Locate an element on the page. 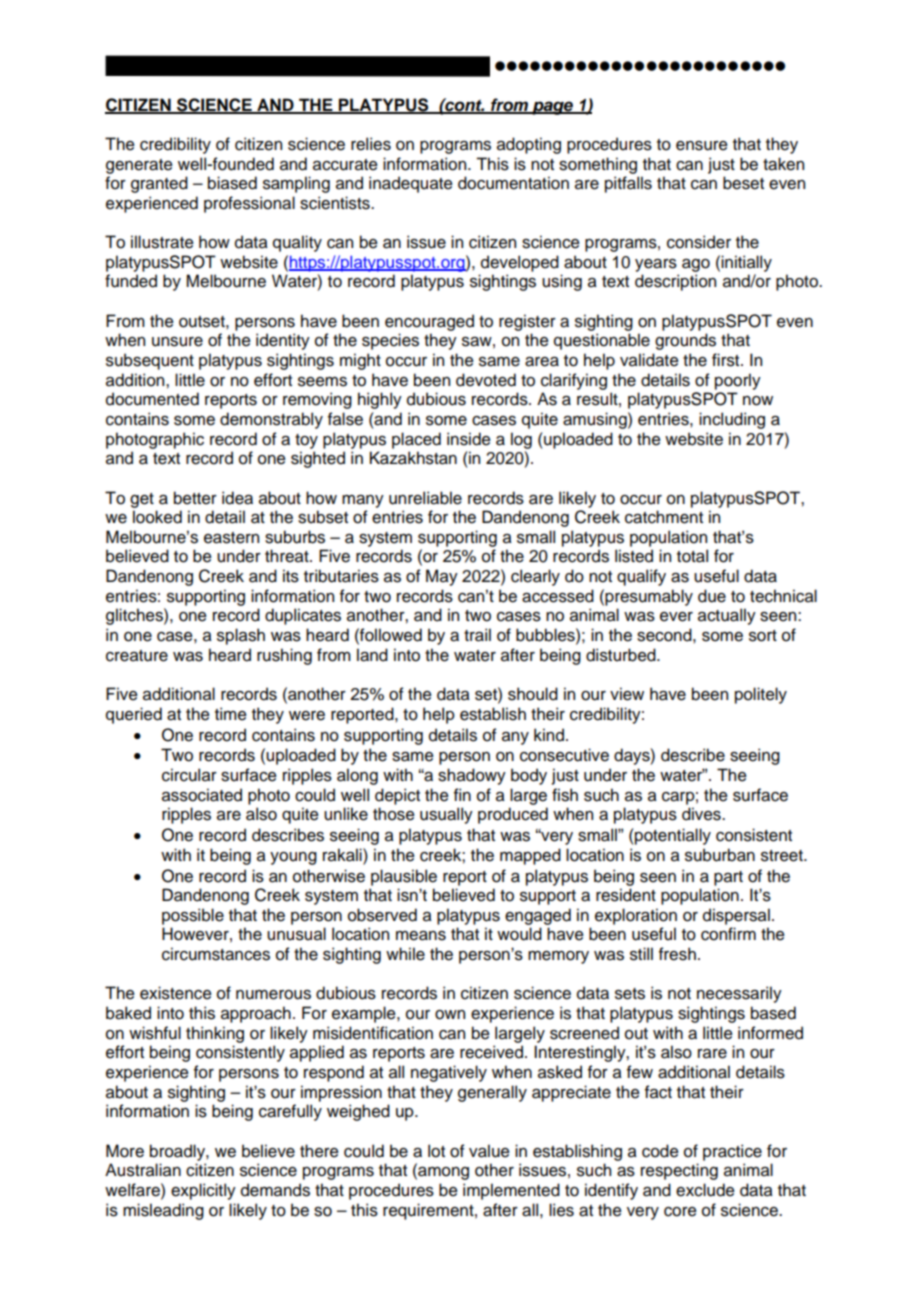 The image size is (924, 1308). catchment is located at coordinates (664, 517).
